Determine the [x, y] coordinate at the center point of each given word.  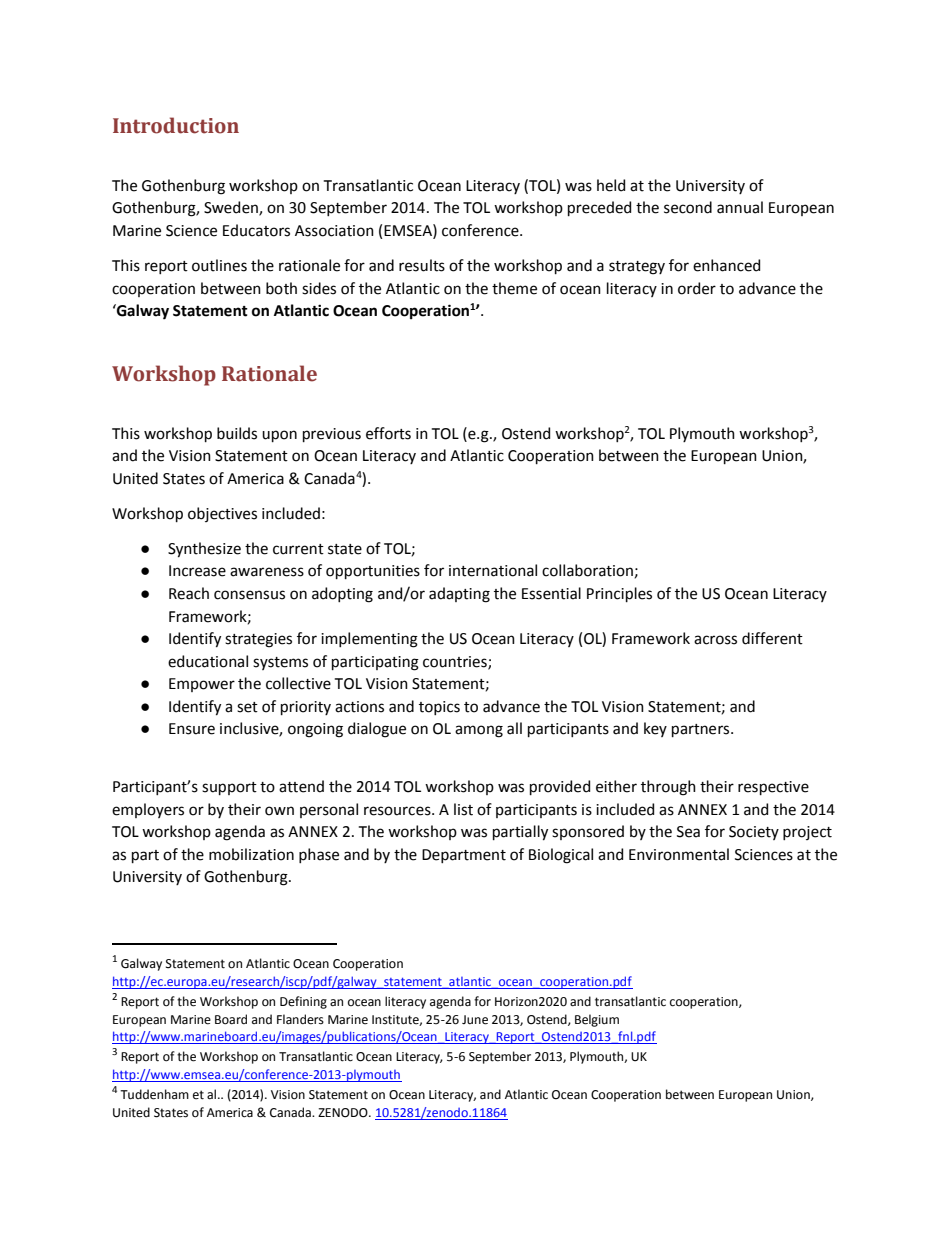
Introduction [176, 125]
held [611, 185]
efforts [388, 433]
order [697, 288]
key [655, 729]
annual [740, 207]
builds [237, 433]
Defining [303, 1002]
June [475, 1020]
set [247, 707]
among [479, 731]
